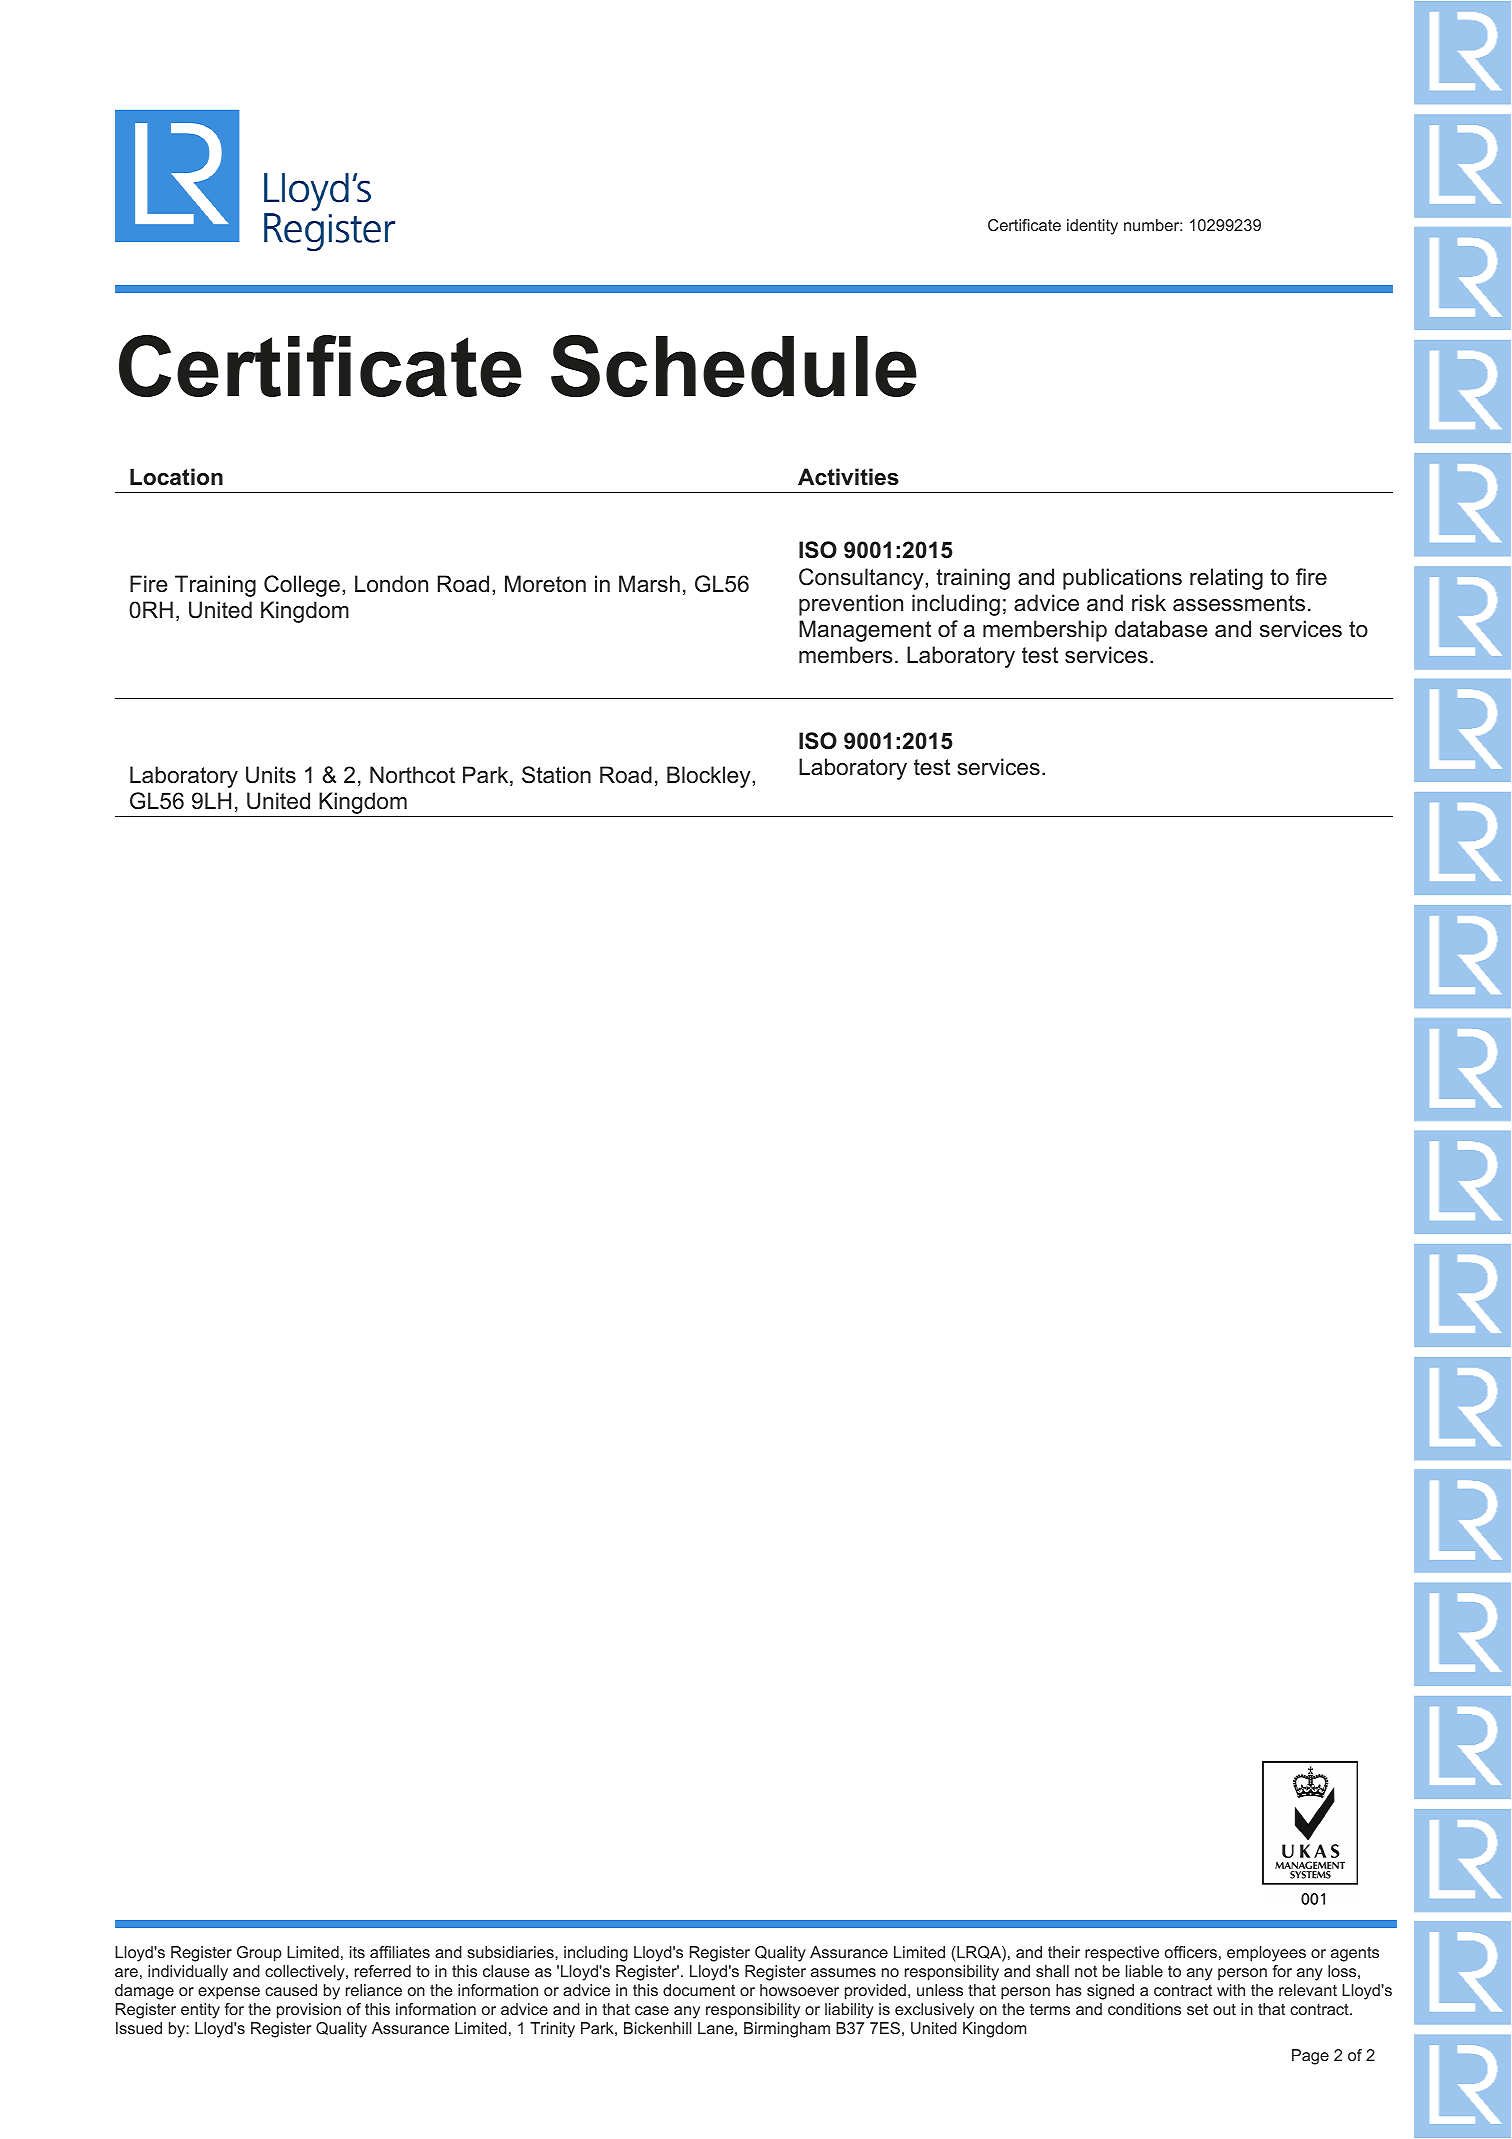 The width and height of the document is (1512, 2139). What do you see at coordinates (1226, 579) in the document?
I see `relating` at bounding box center [1226, 579].
